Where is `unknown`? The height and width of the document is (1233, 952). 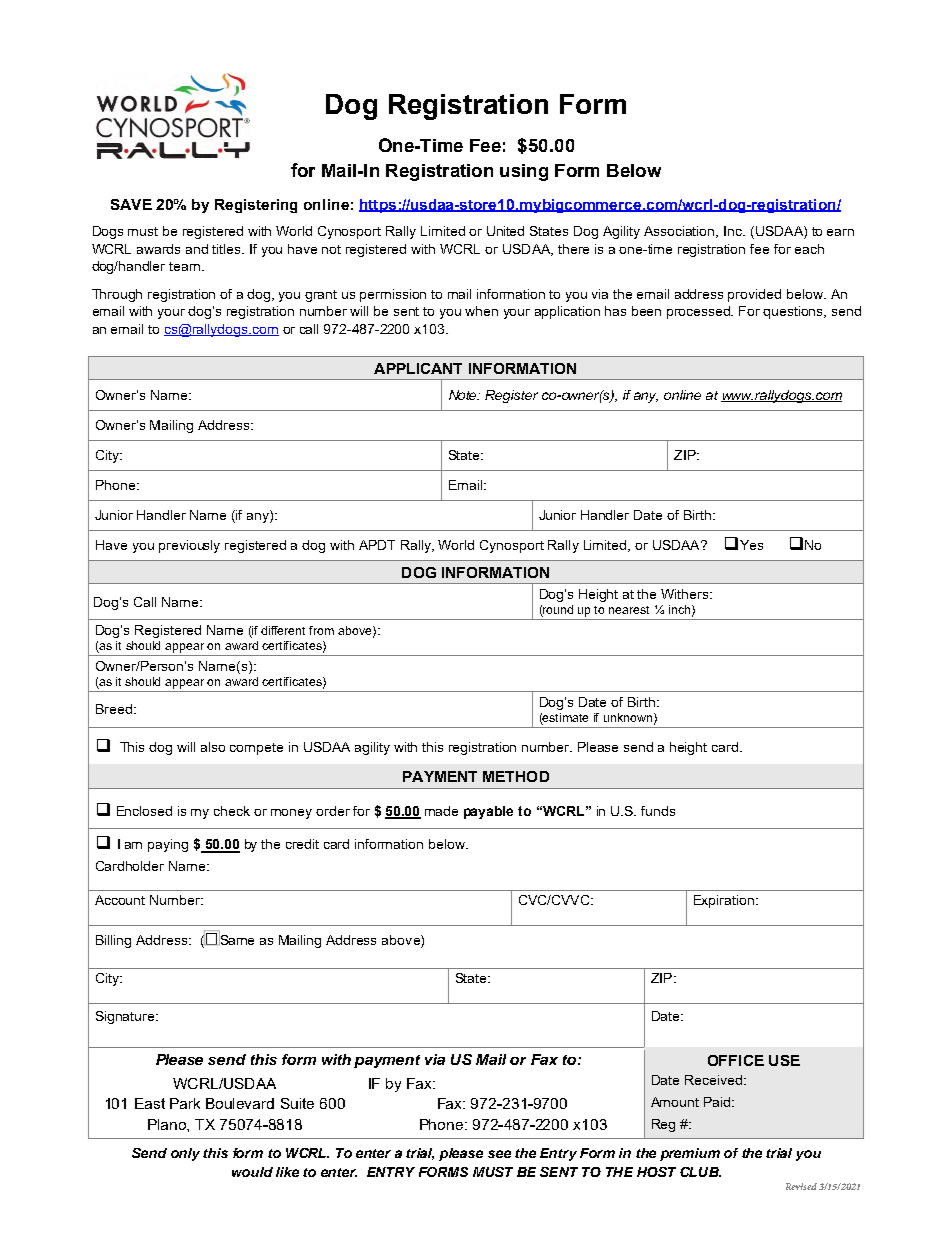 unknown is located at coordinates (629, 718).
